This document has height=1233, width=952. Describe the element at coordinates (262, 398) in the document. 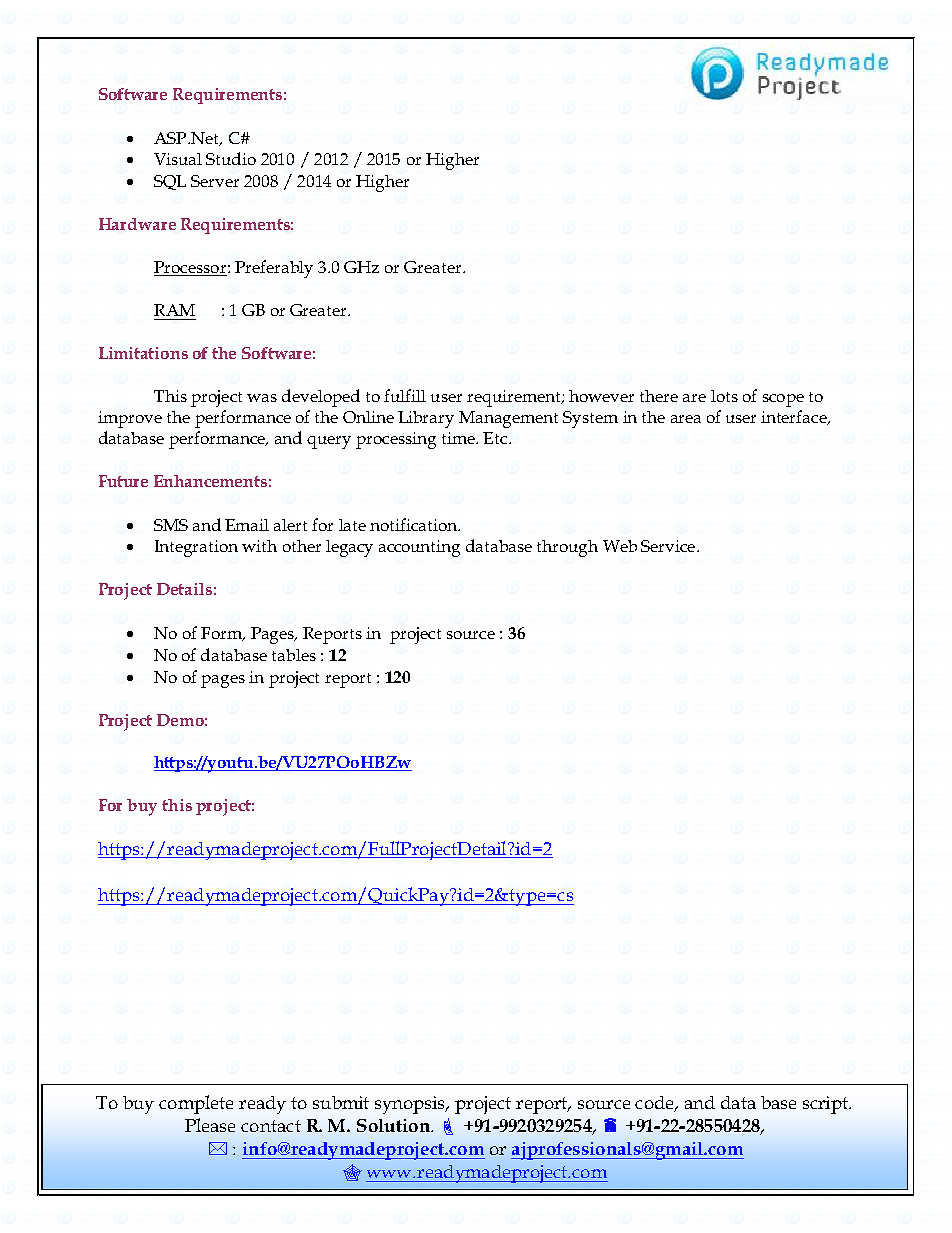

I see `was` at that location.
